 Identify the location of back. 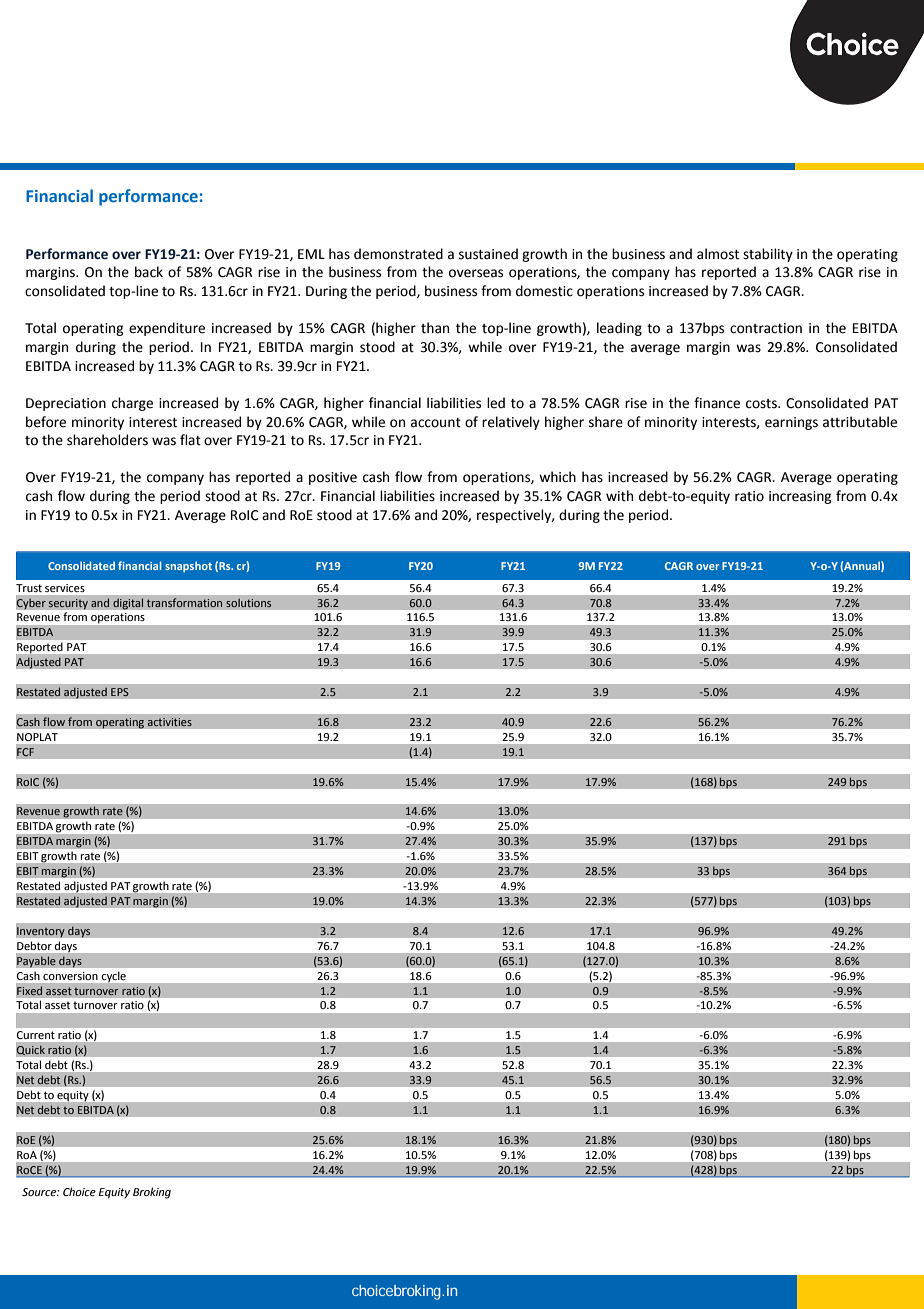
(149, 272).
